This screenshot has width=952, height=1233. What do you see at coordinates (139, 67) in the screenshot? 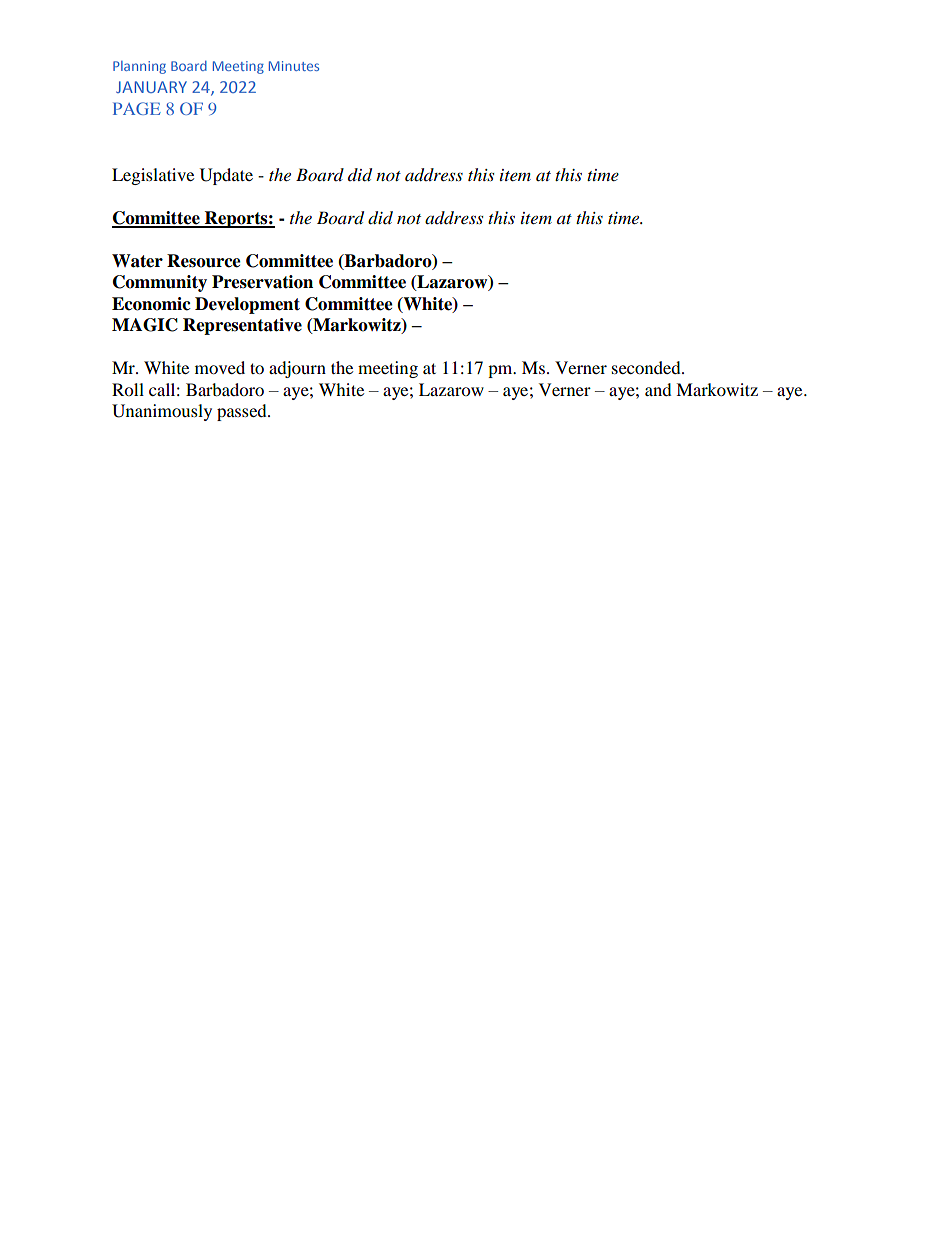
I see `Planning` at bounding box center [139, 67].
